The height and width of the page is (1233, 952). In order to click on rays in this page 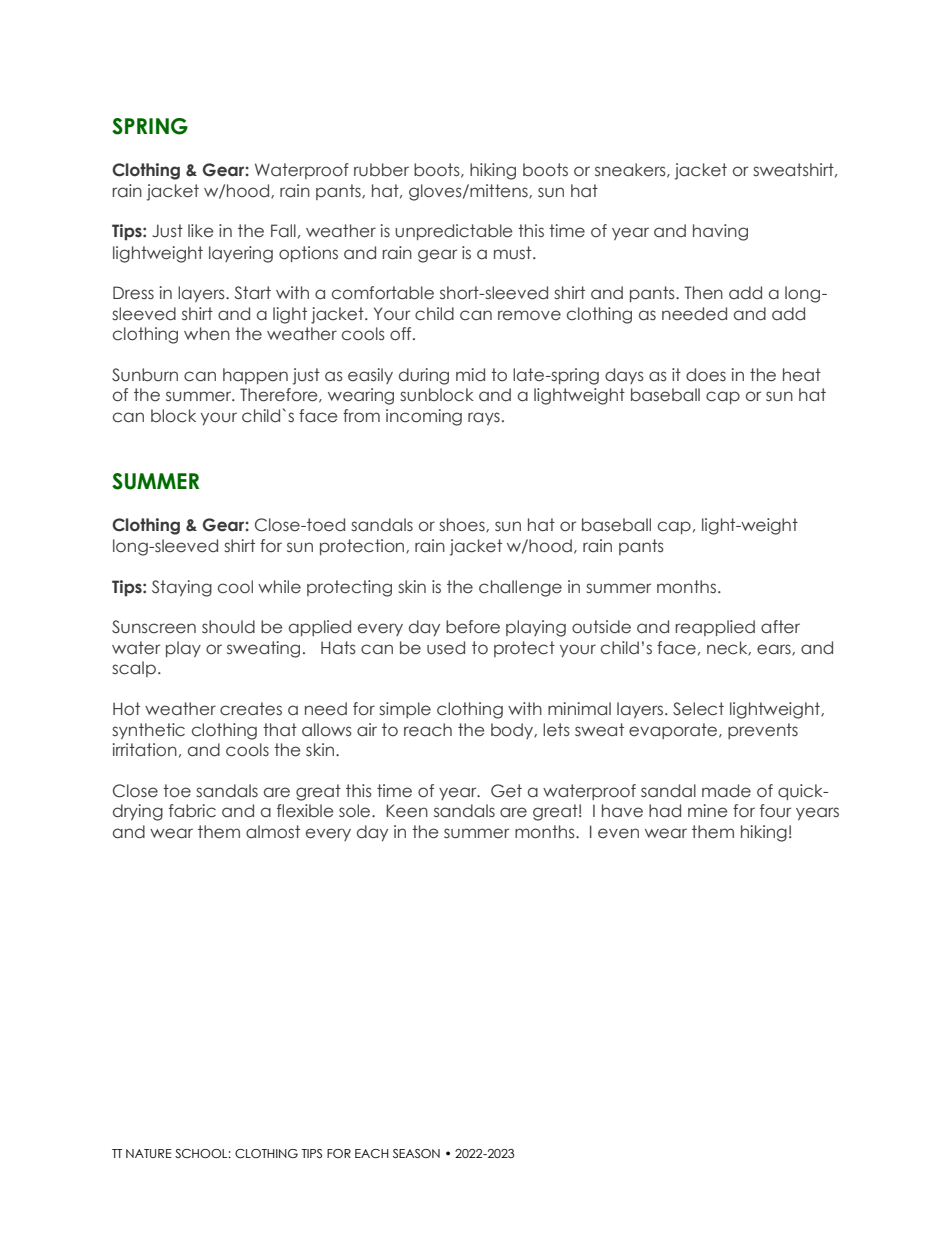, I will do `click(484, 418)`.
